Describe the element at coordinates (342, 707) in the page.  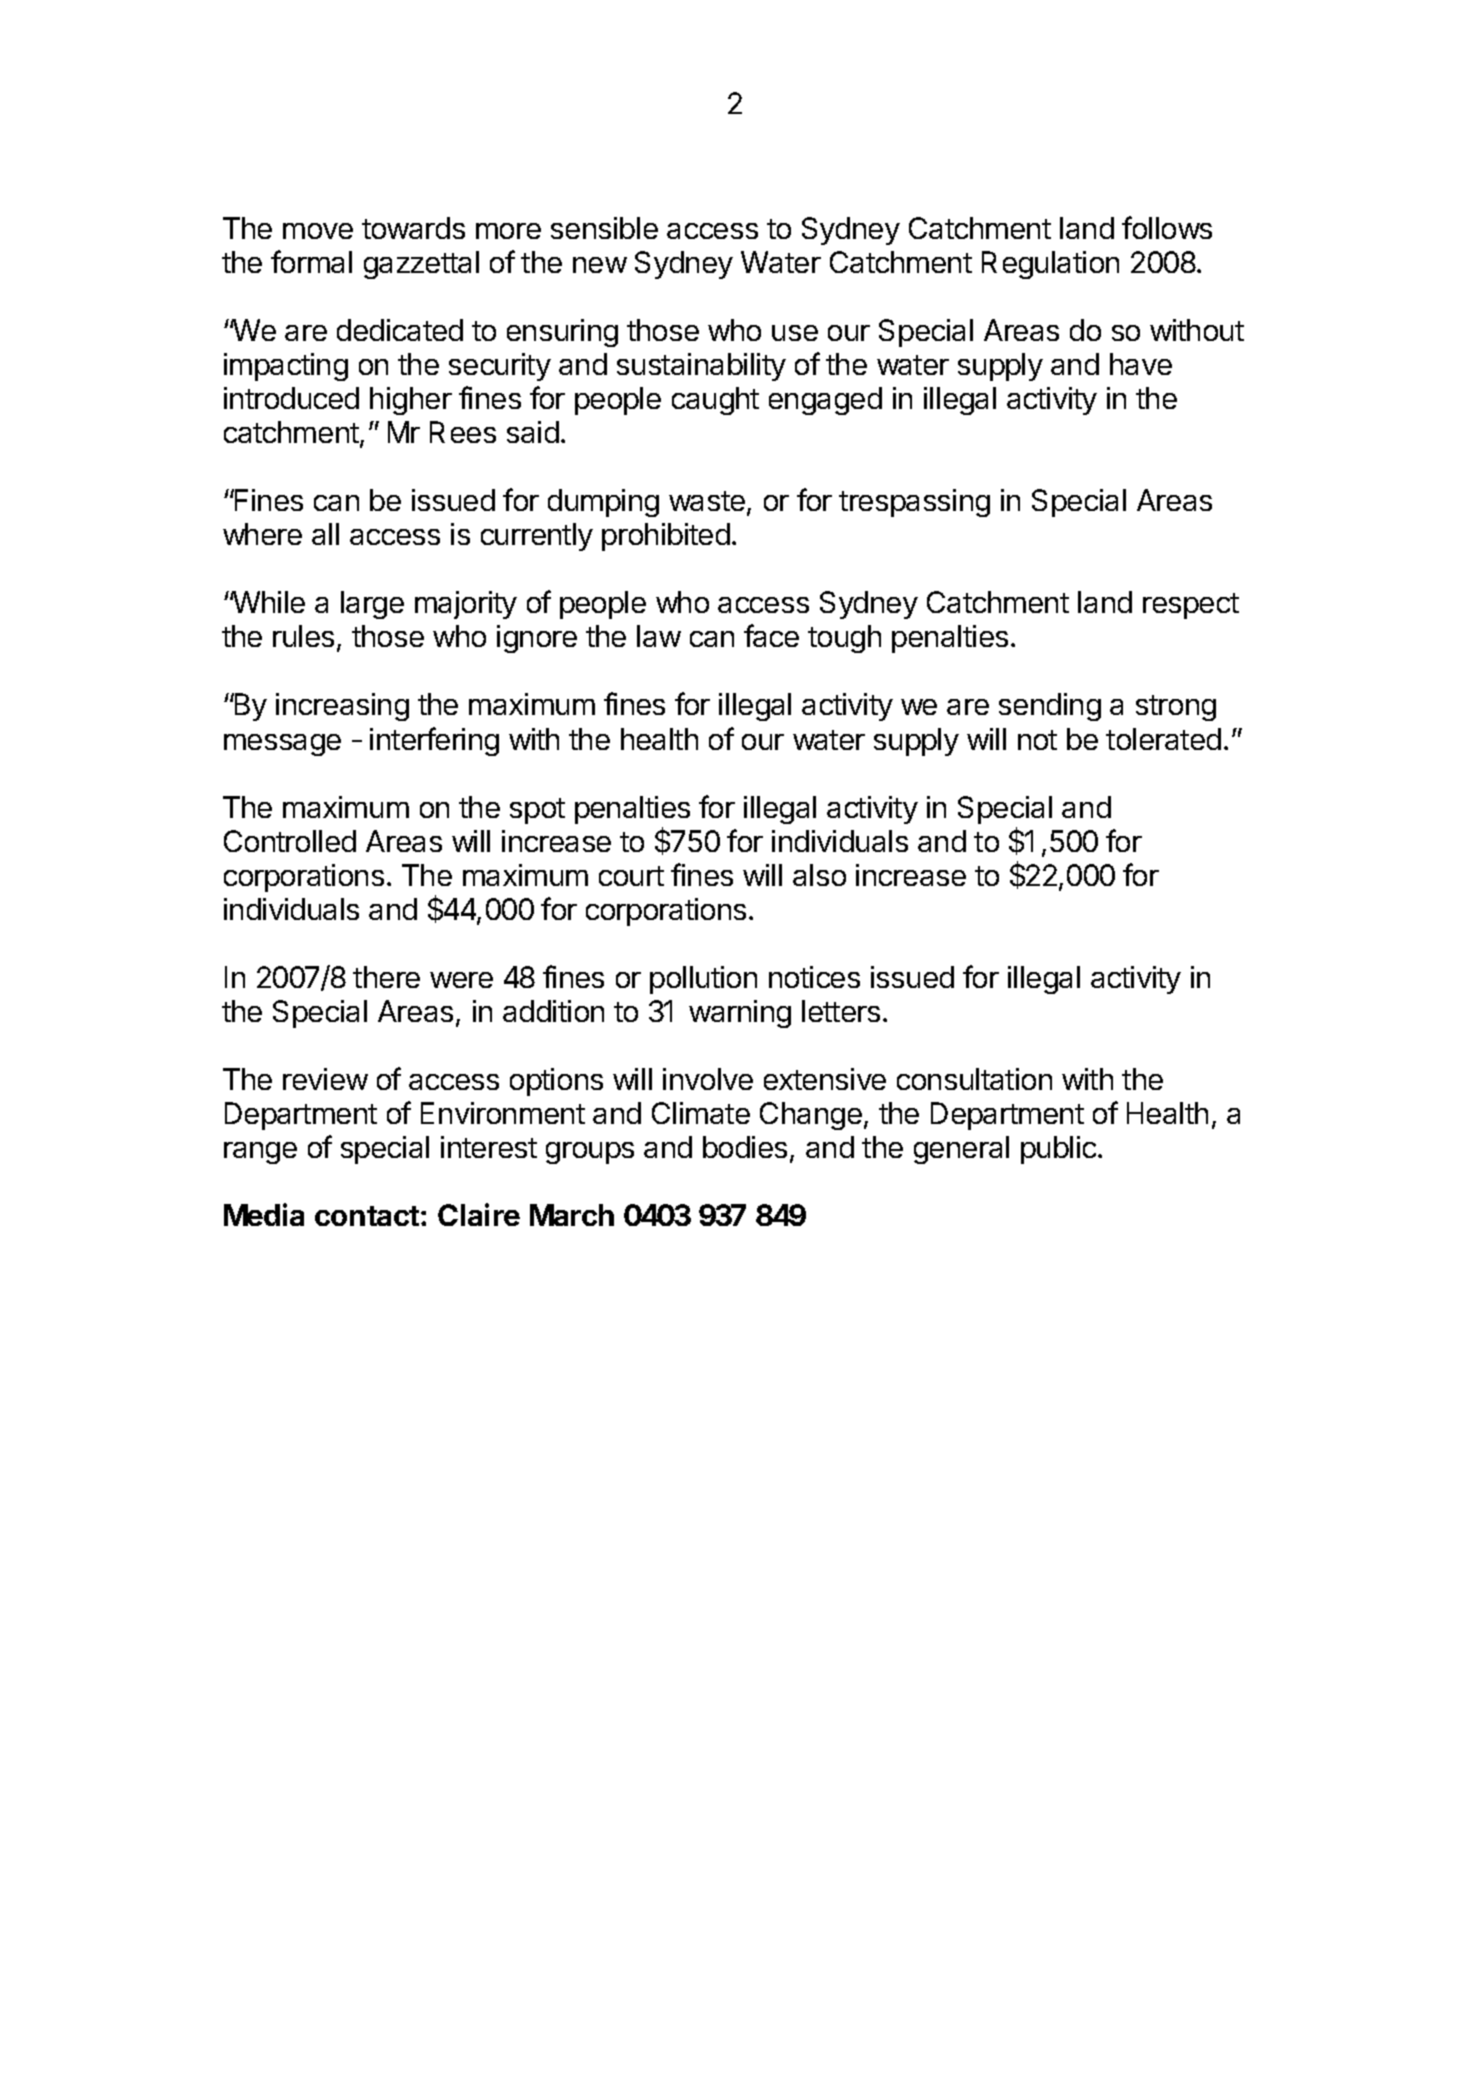
I see `increasing` at that location.
